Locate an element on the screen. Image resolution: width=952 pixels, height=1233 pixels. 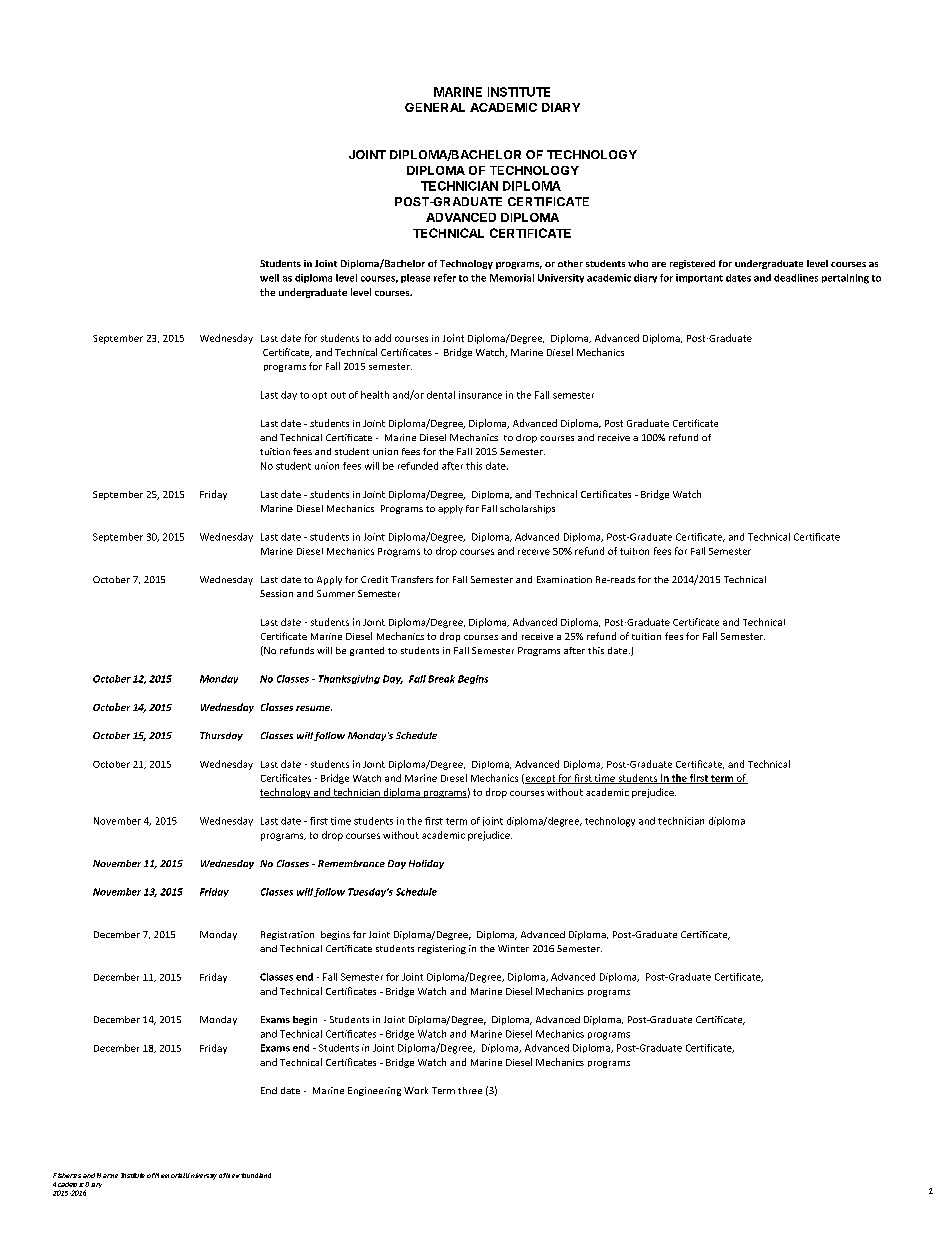
three is located at coordinates (470, 1090).
